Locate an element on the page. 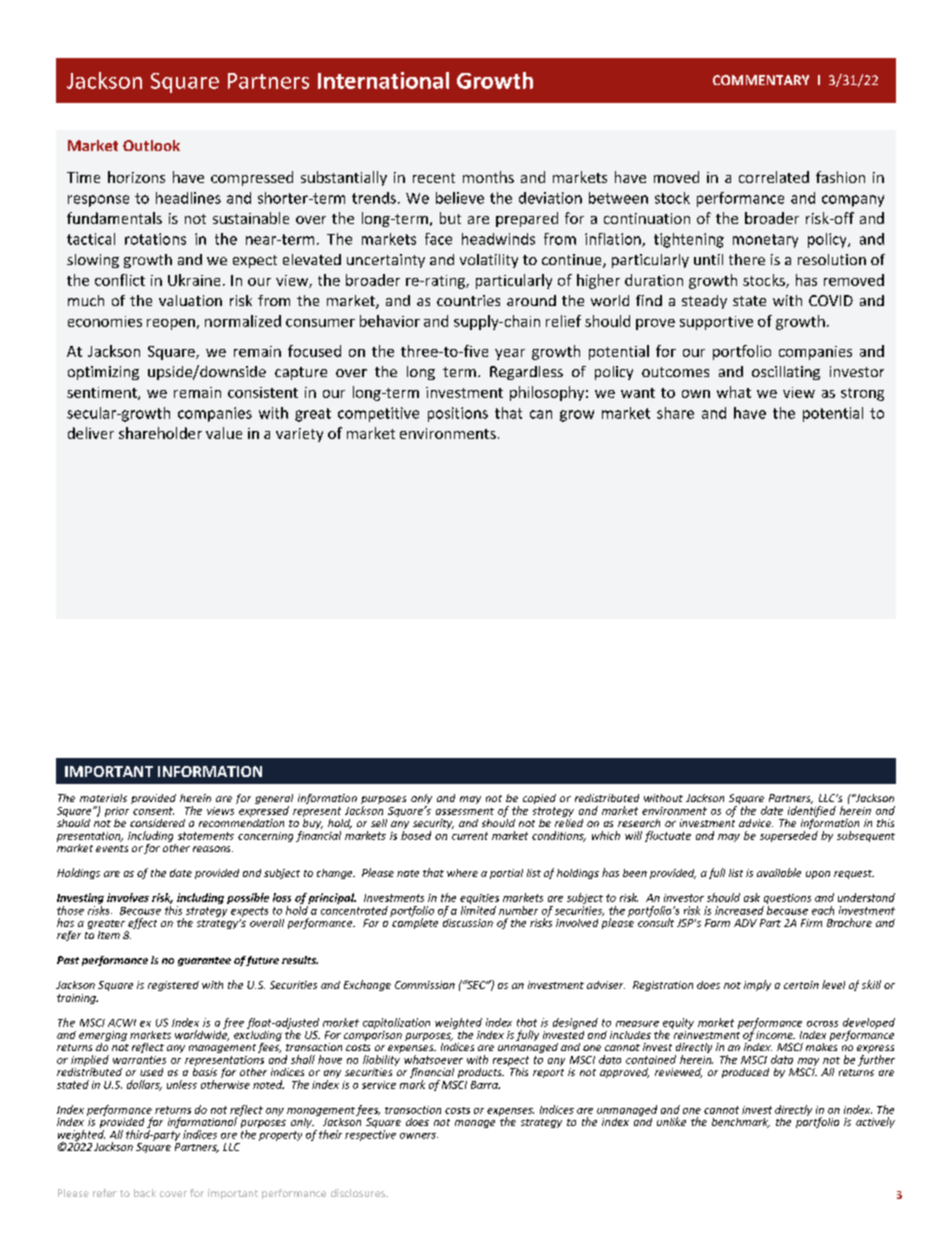 The height and width of the page is (1233, 952). owners is located at coordinates (419, 1136).
